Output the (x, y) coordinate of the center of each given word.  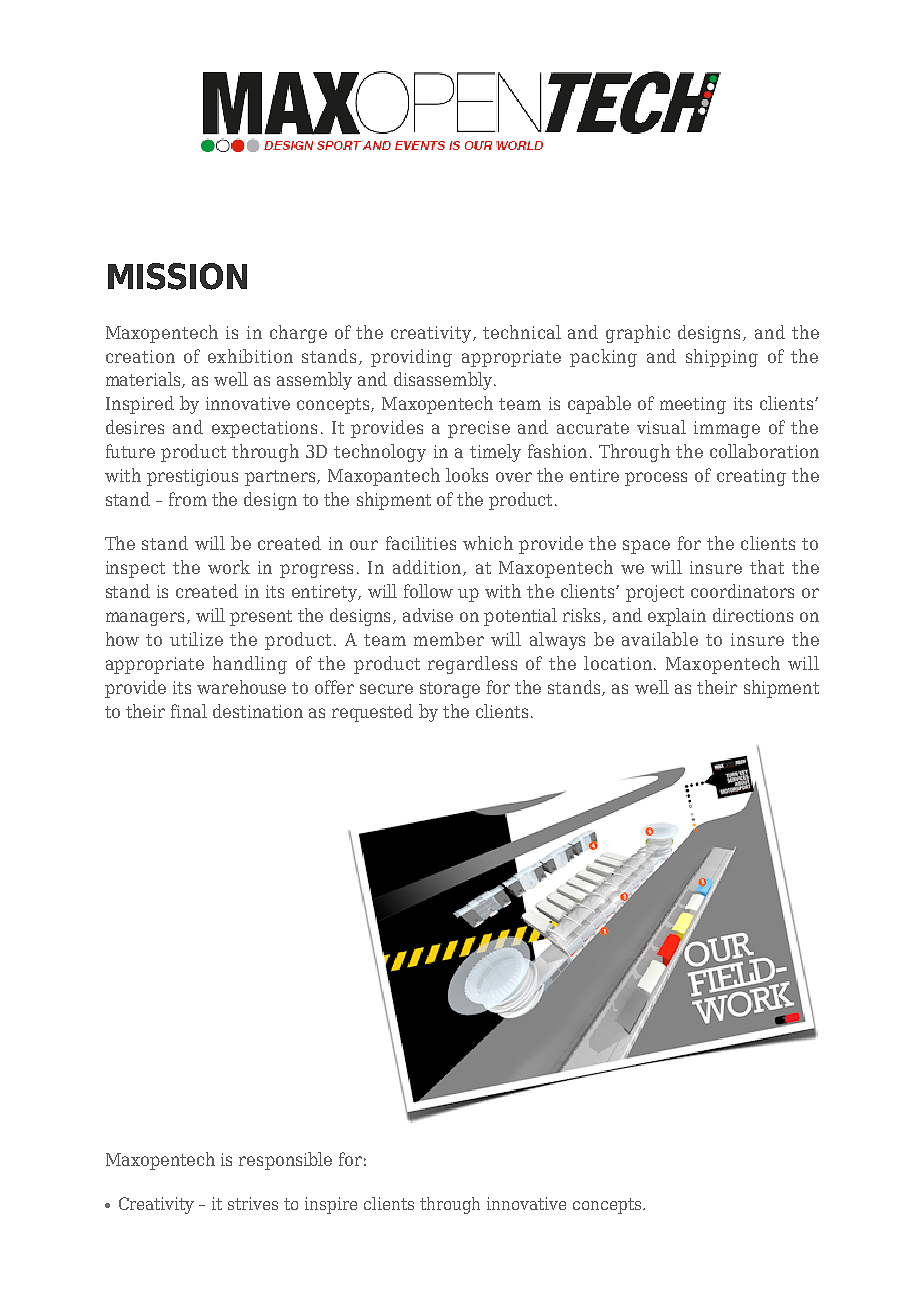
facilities (421, 543)
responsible (285, 1161)
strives (253, 1203)
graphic (638, 334)
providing (411, 358)
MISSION (177, 276)
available (660, 639)
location (619, 663)
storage (450, 690)
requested (372, 713)
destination (258, 711)
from (188, 499)
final (189, 711)
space (646, 547)
